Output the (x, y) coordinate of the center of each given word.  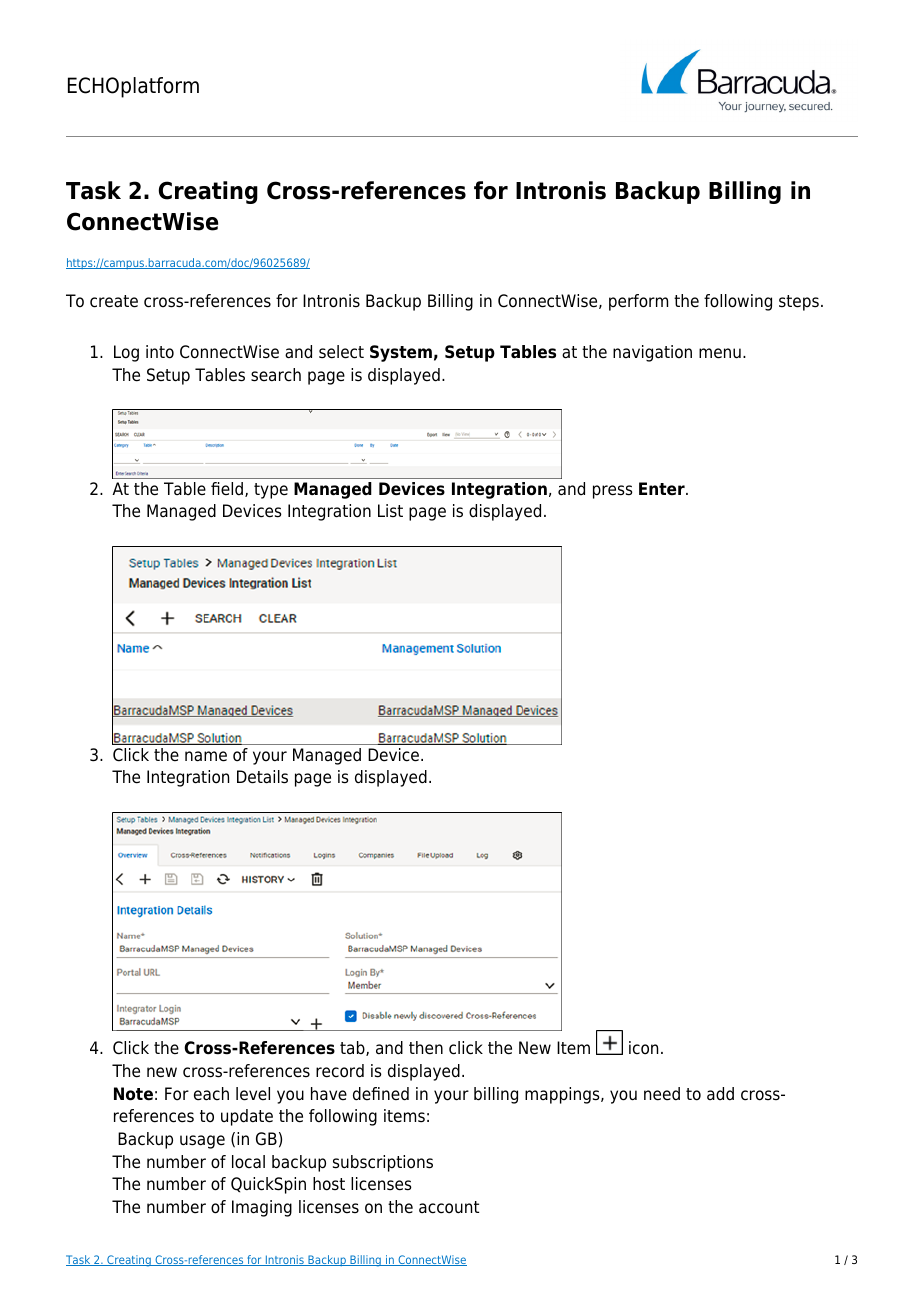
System (401, 353)
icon (643, 1048)
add (720, 1094)
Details (262, 777)
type (271, 491)
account (449, 1207)
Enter (663, 489)
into (160, 352)
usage (202, 1142)
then (426, 1048)
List (390, 510)
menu (720, 353)
